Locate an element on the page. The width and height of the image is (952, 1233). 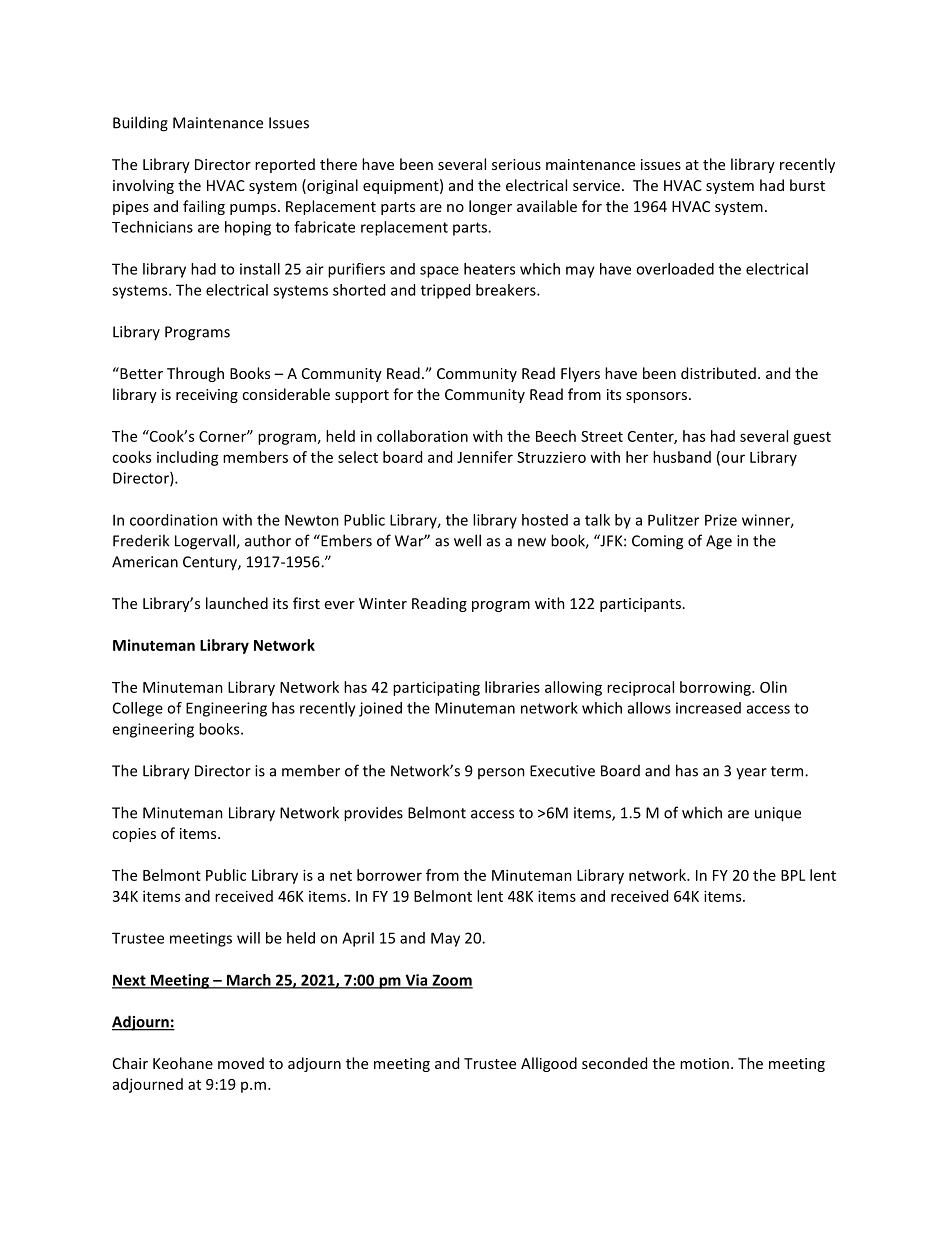
serious is located at coordinates (516, 164).
